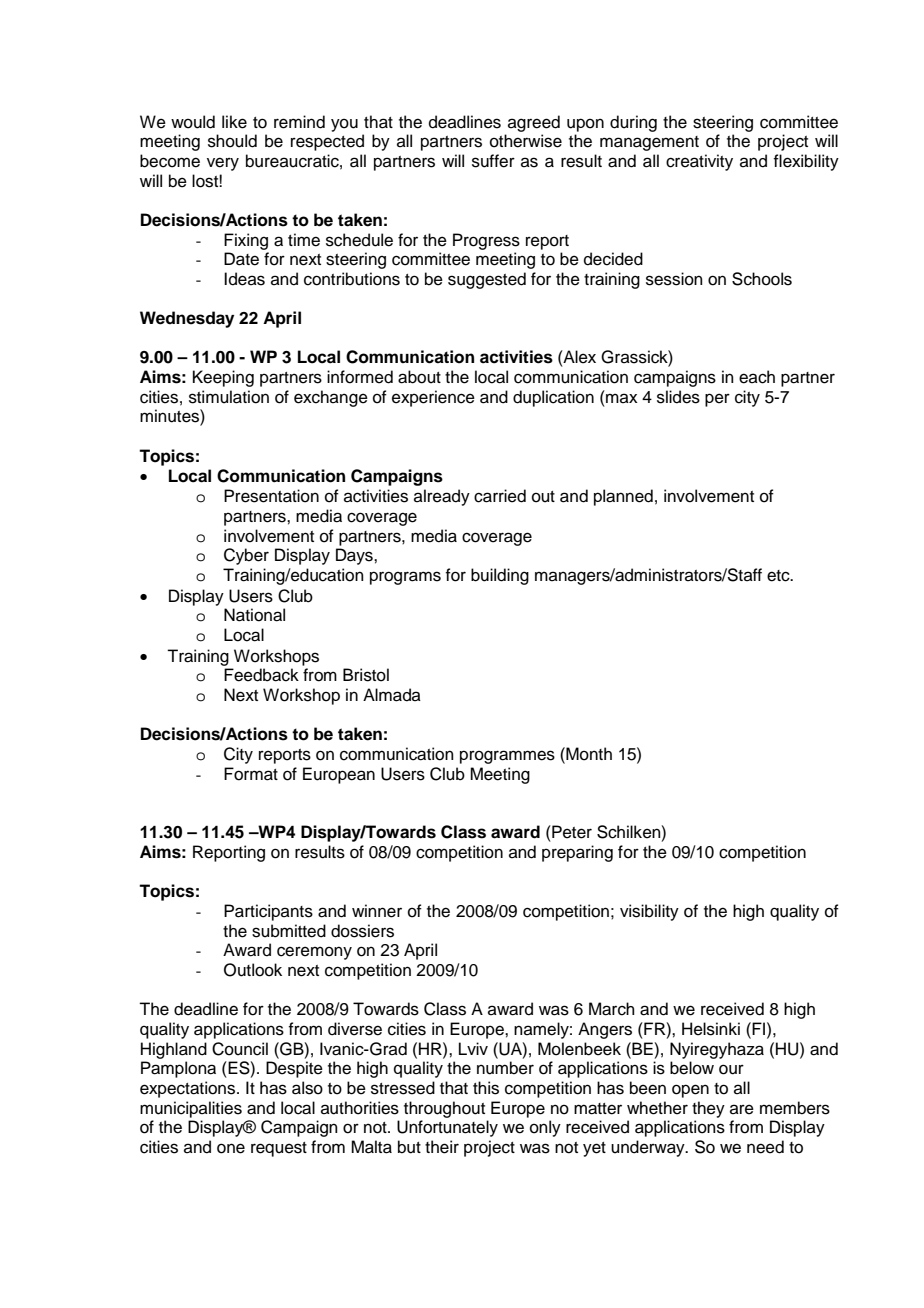 The height and width of the screenshot is (1308, 924). I want to click on Format, so click(251, 774).
